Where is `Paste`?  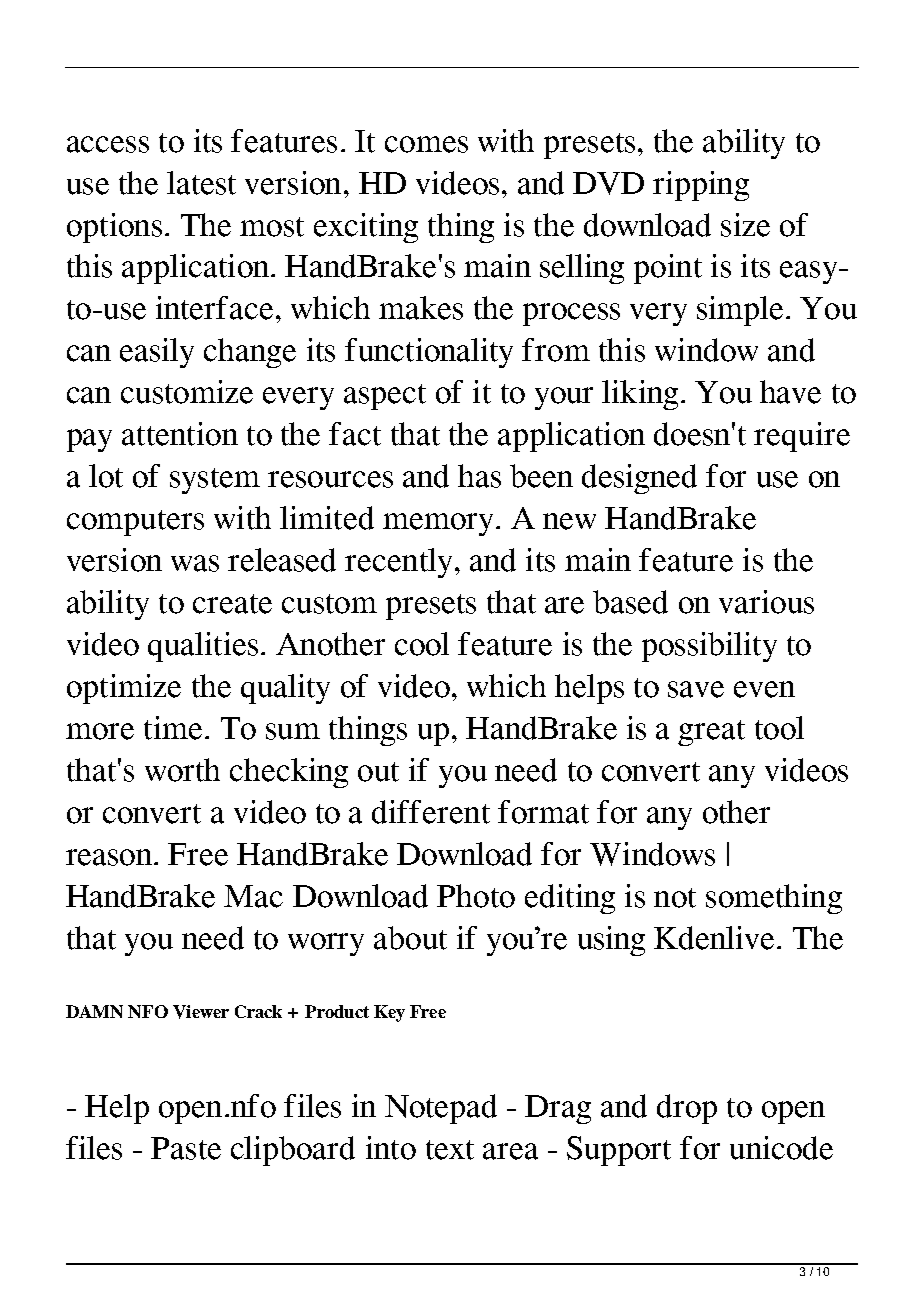 Paste is located at coordinates (186, 1148).
